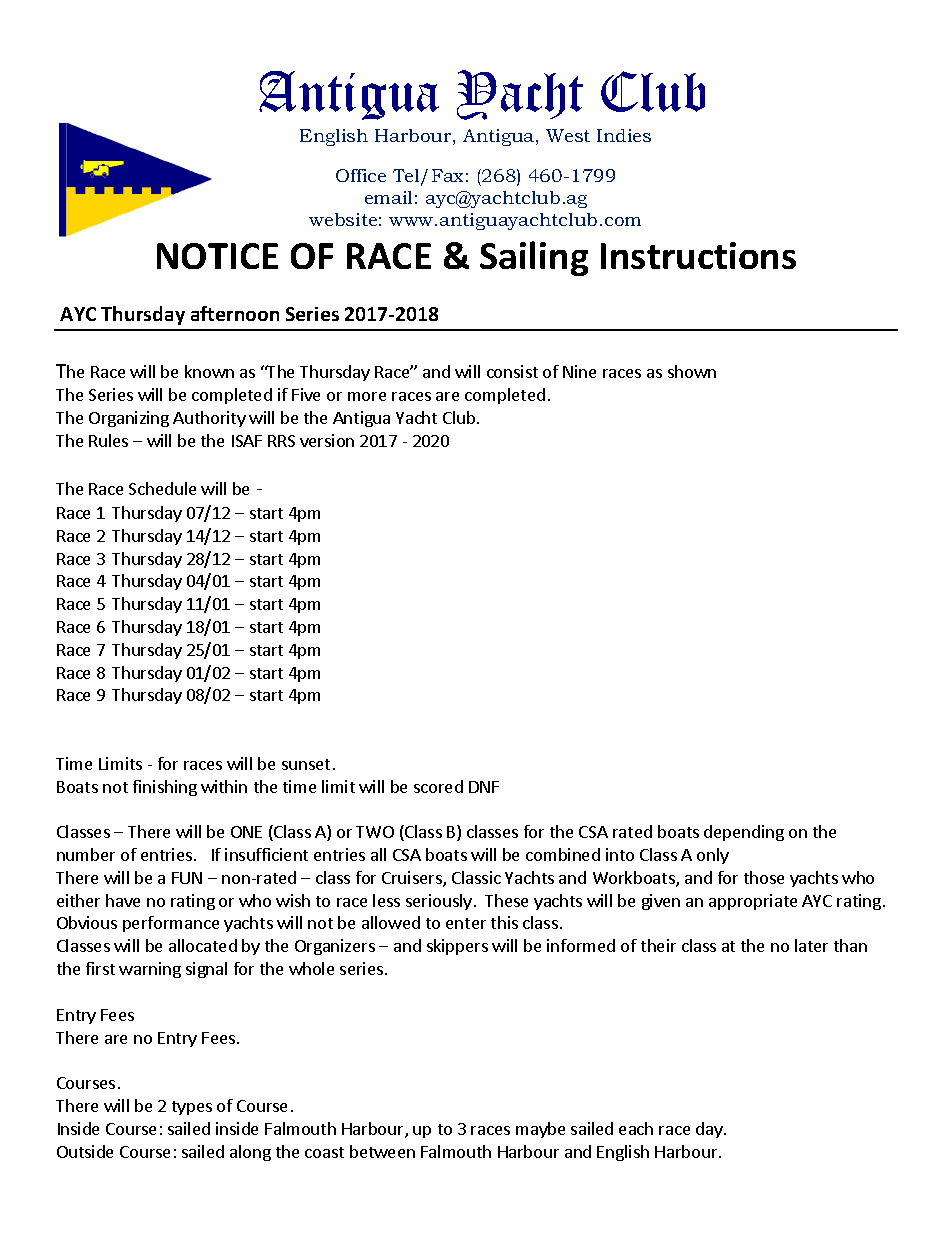  What do you see at coordinates (192, 1108) in the document?
I see `types` at bounding box center [192, 1108].
